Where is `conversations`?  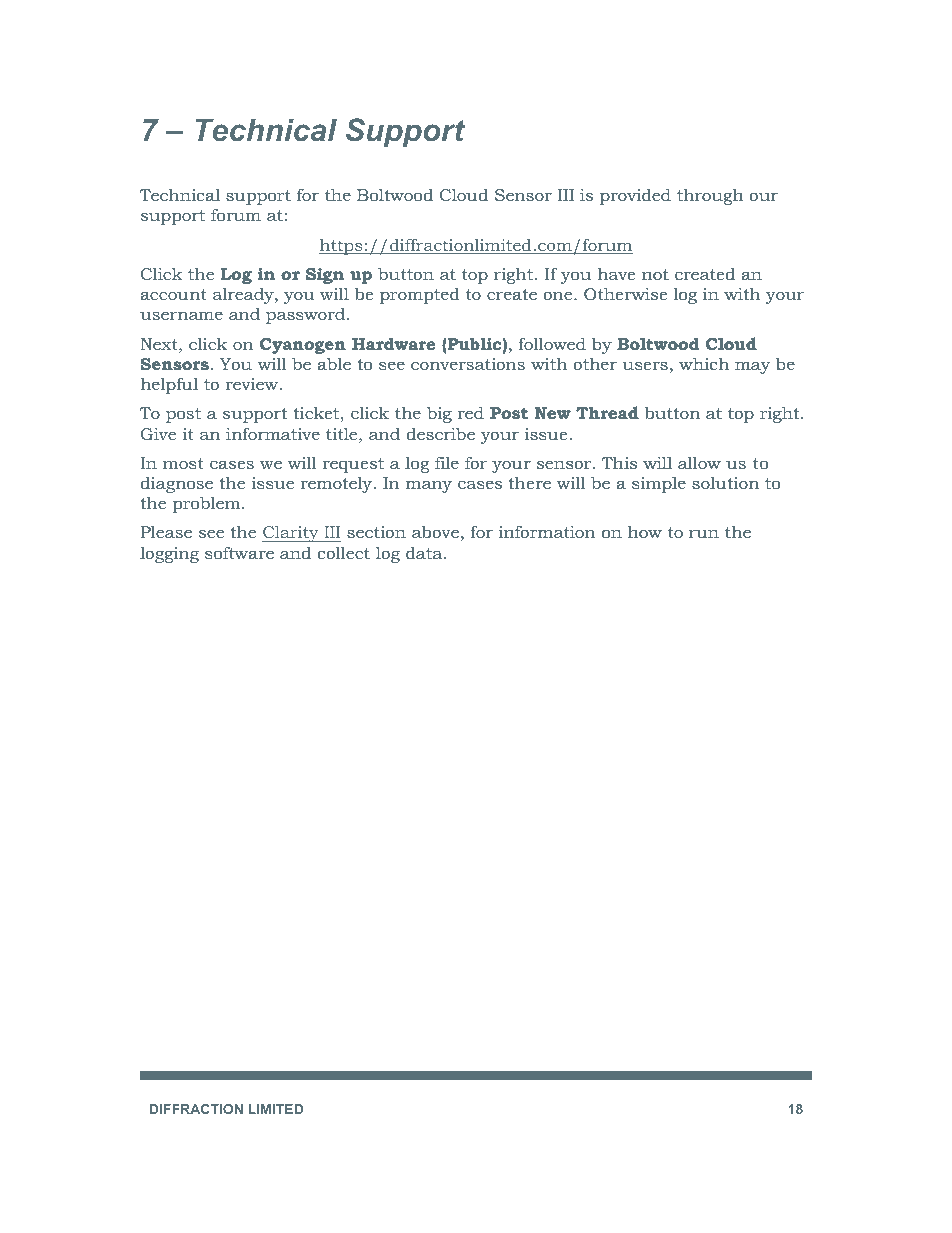
conversations is located at coordinates (468, 364).
